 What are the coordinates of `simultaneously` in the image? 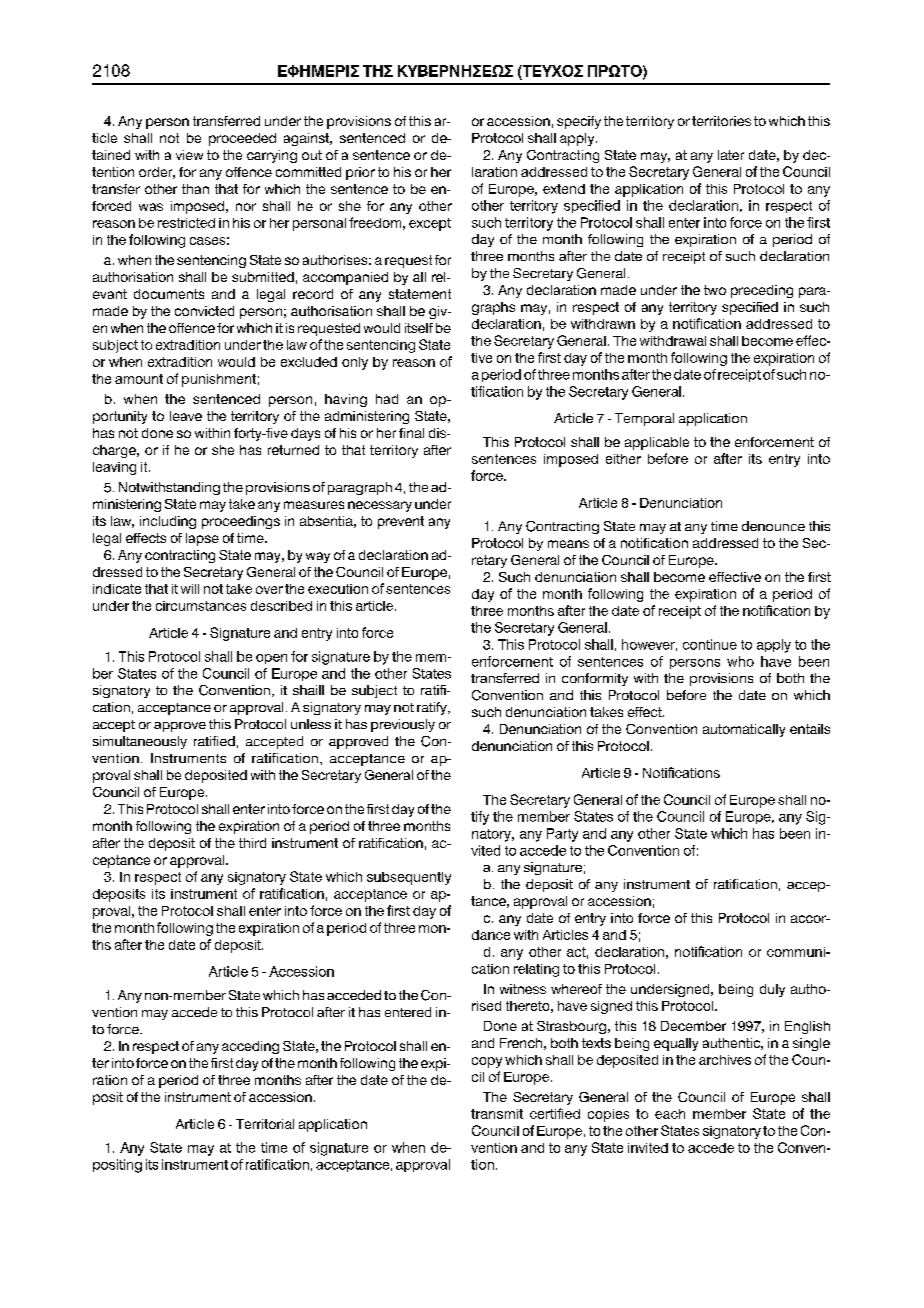 It's located at (140, 742).
